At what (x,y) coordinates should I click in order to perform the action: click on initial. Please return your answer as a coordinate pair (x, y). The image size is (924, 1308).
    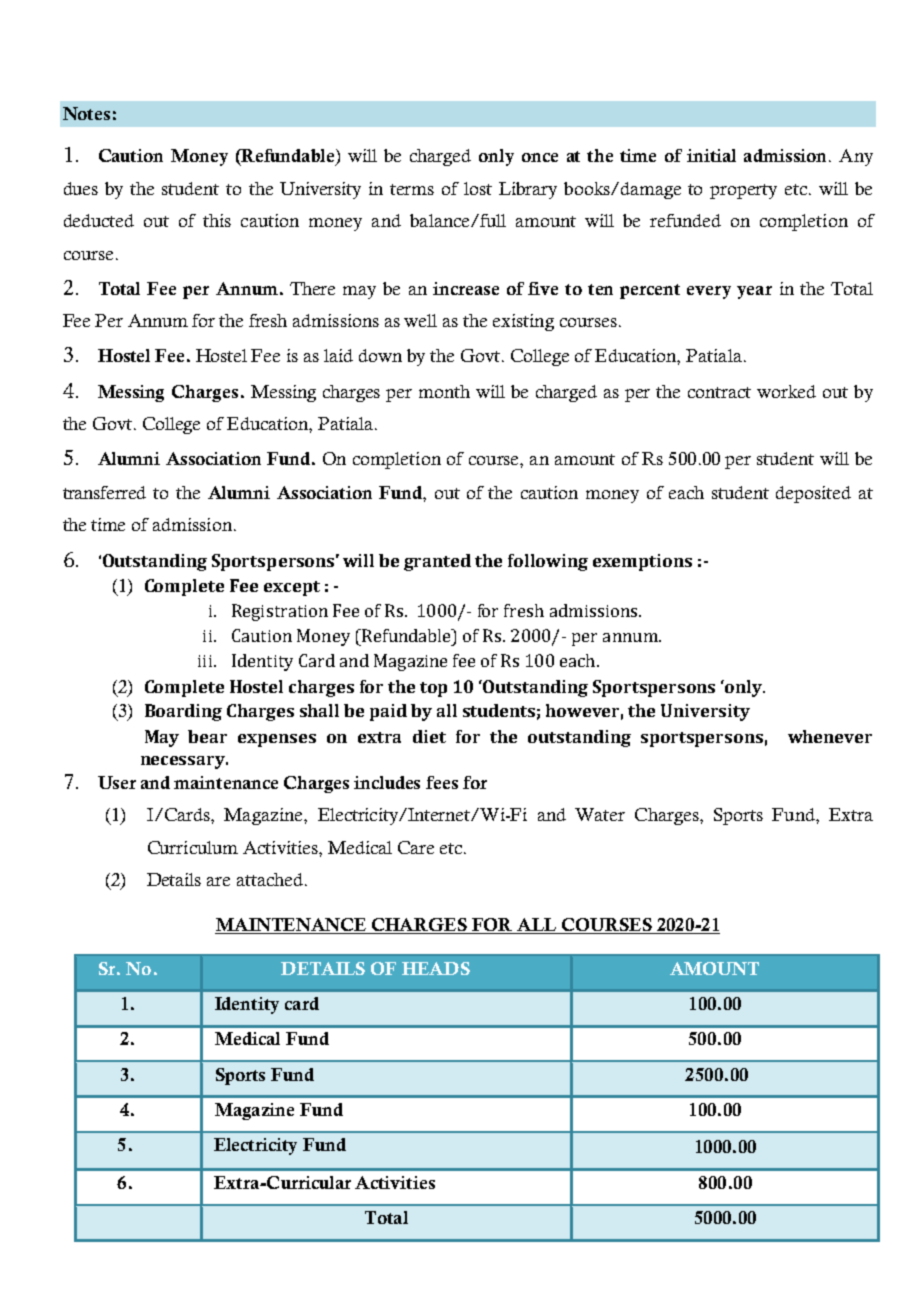
    Looking at the image, I should click on (711, 155).
